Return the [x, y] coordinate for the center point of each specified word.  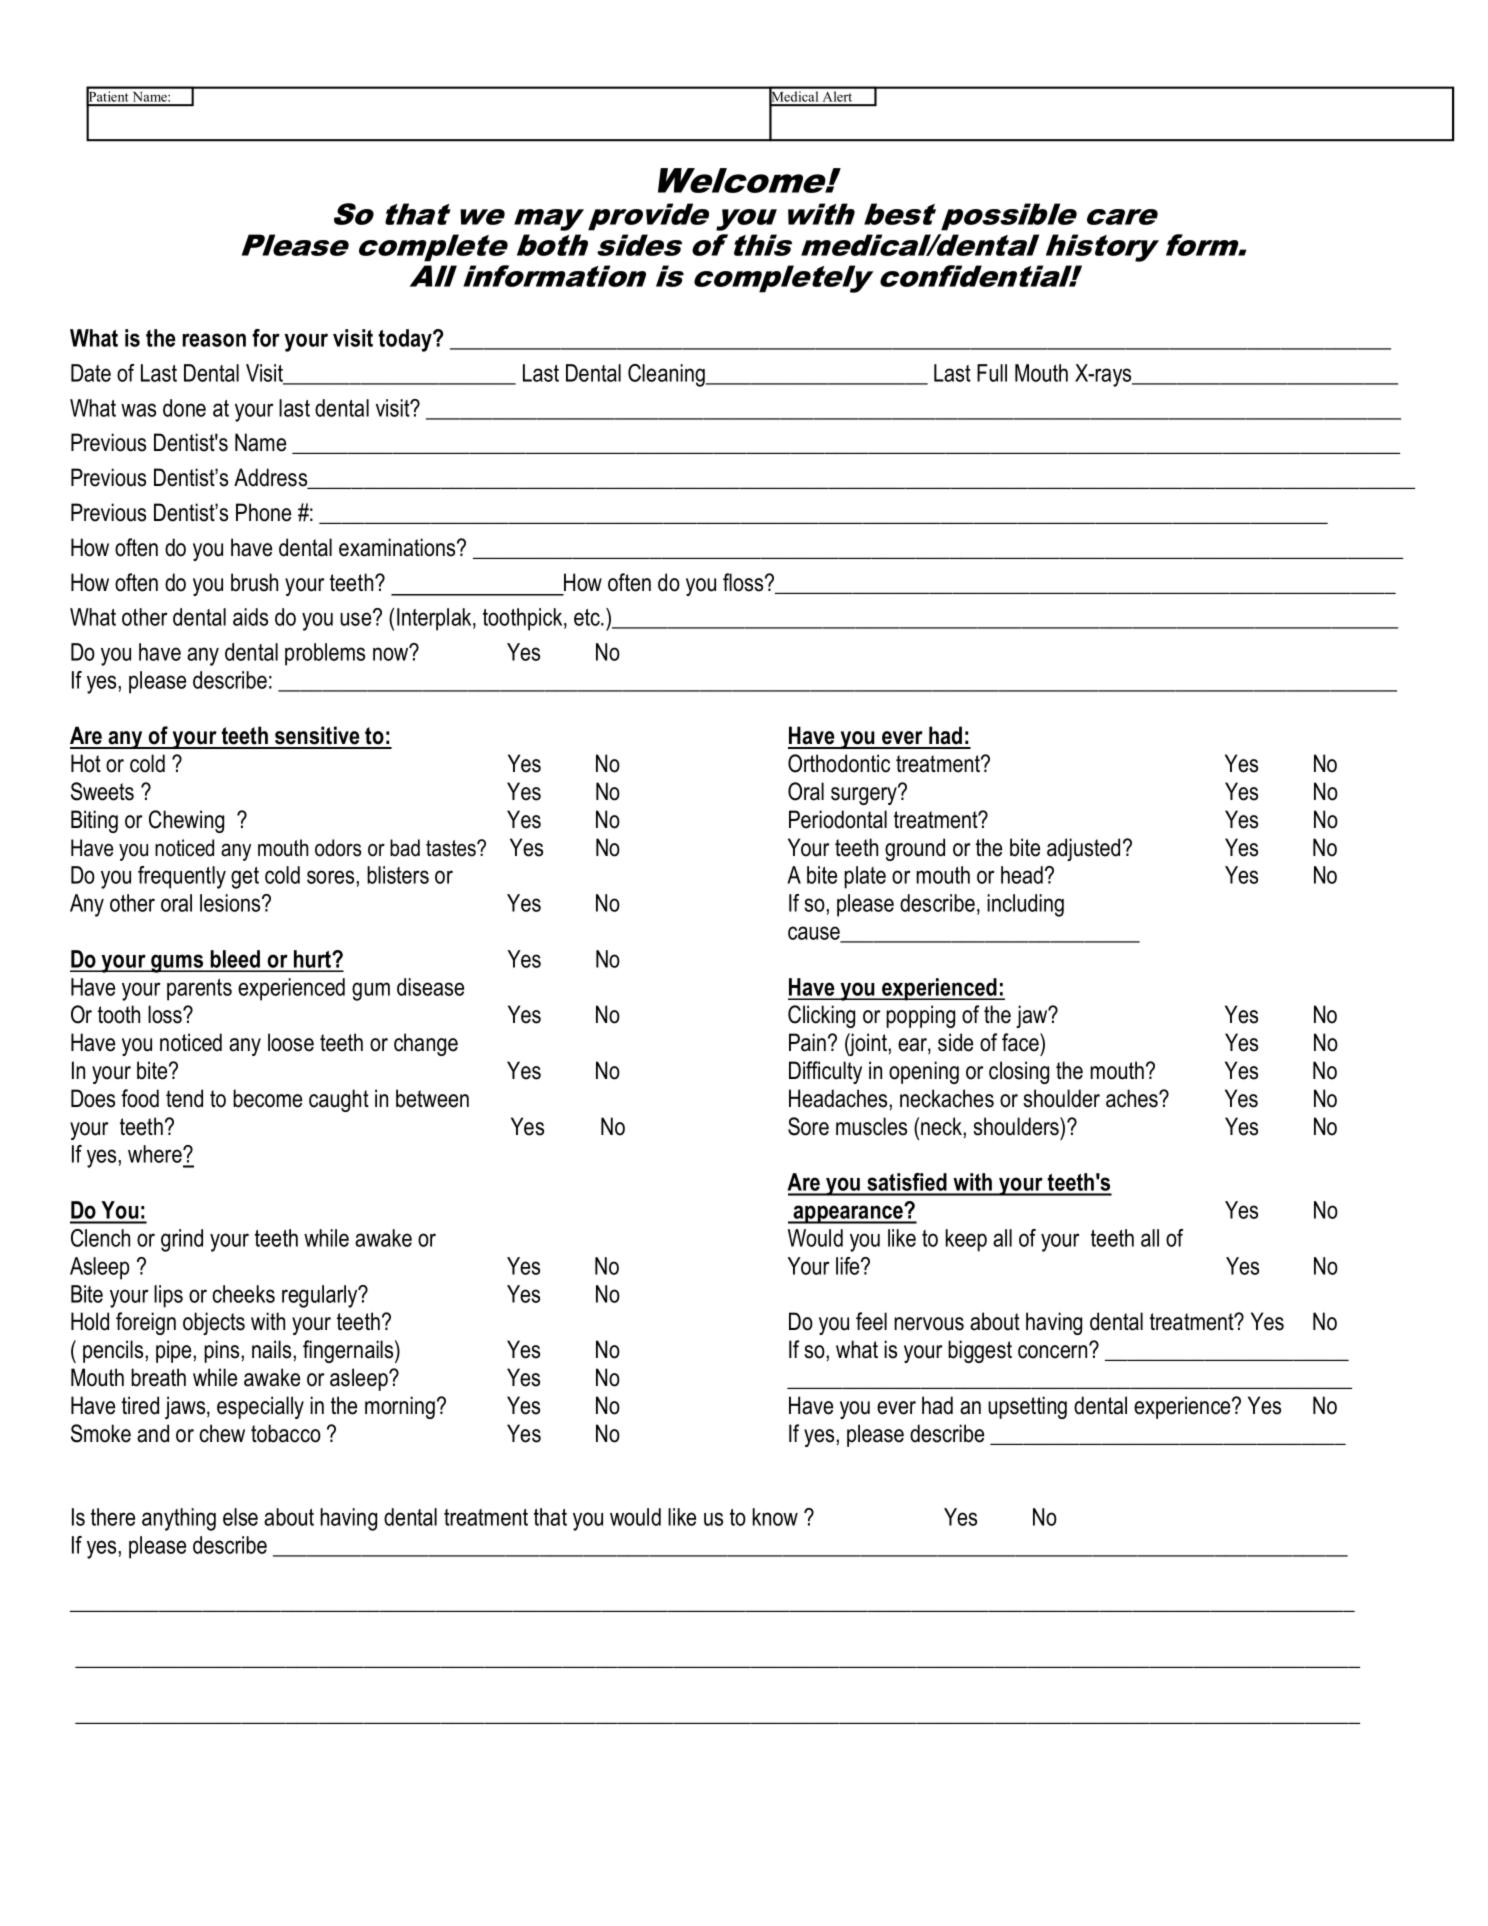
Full [992, 373]
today [406, 340]
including [1025, 905]
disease [430, 987]
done [184, 408]
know [775, 1517]
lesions [231, 903]
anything [179, 1519]
